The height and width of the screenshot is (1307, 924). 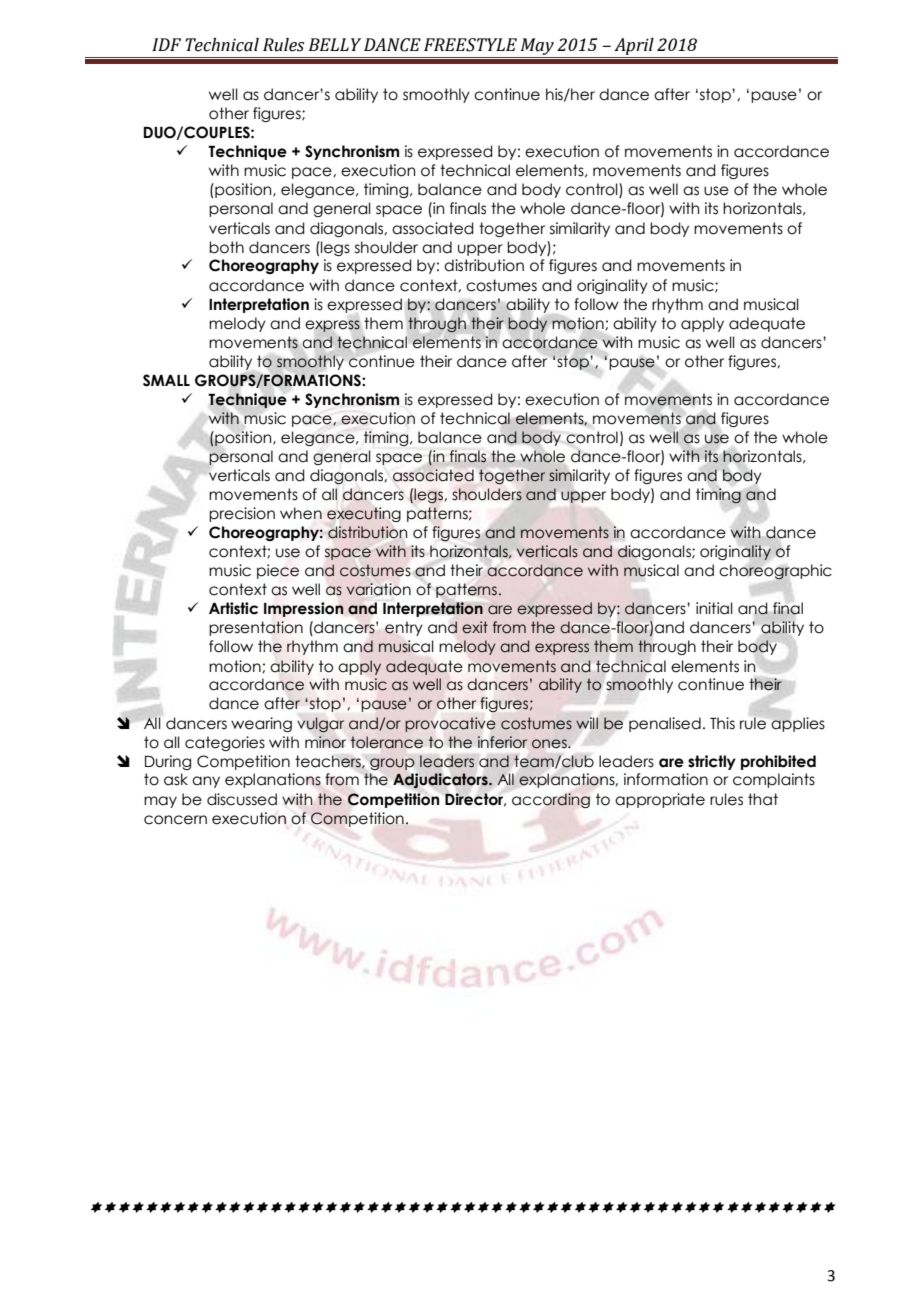 I want to click on variation, so click(x=379, y=589).
